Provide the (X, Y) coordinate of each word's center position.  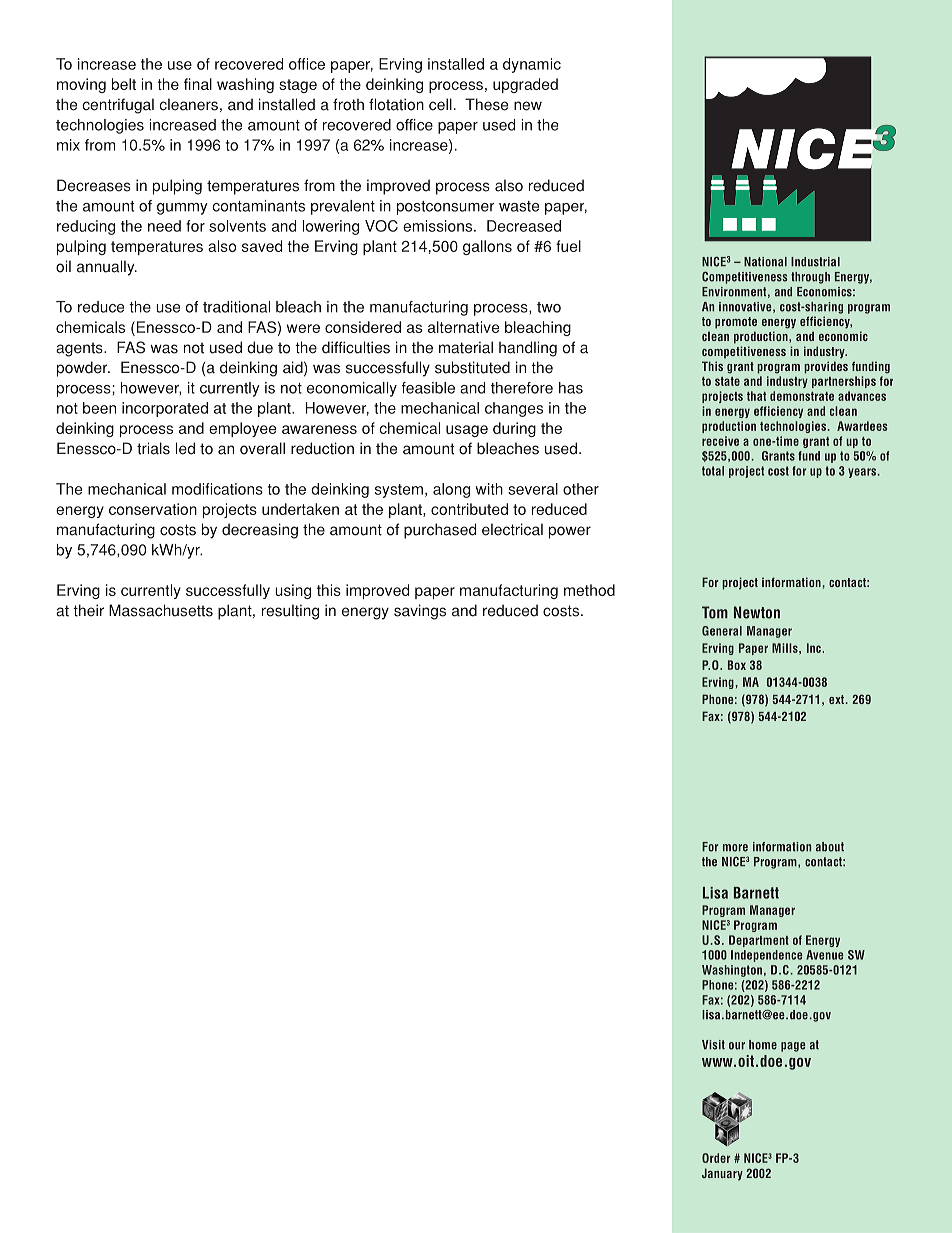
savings (420, 612)
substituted (472, 367)
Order (716, 1158)
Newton (757, 612)
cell (440, 104)
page (793, 1047)
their (88, 610)
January (722, 1174)
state (727, 381)
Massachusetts (161, 610)
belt (124, 84)
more (735, 848)
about (830, 847)
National (765, 262)
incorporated (165, 409)
